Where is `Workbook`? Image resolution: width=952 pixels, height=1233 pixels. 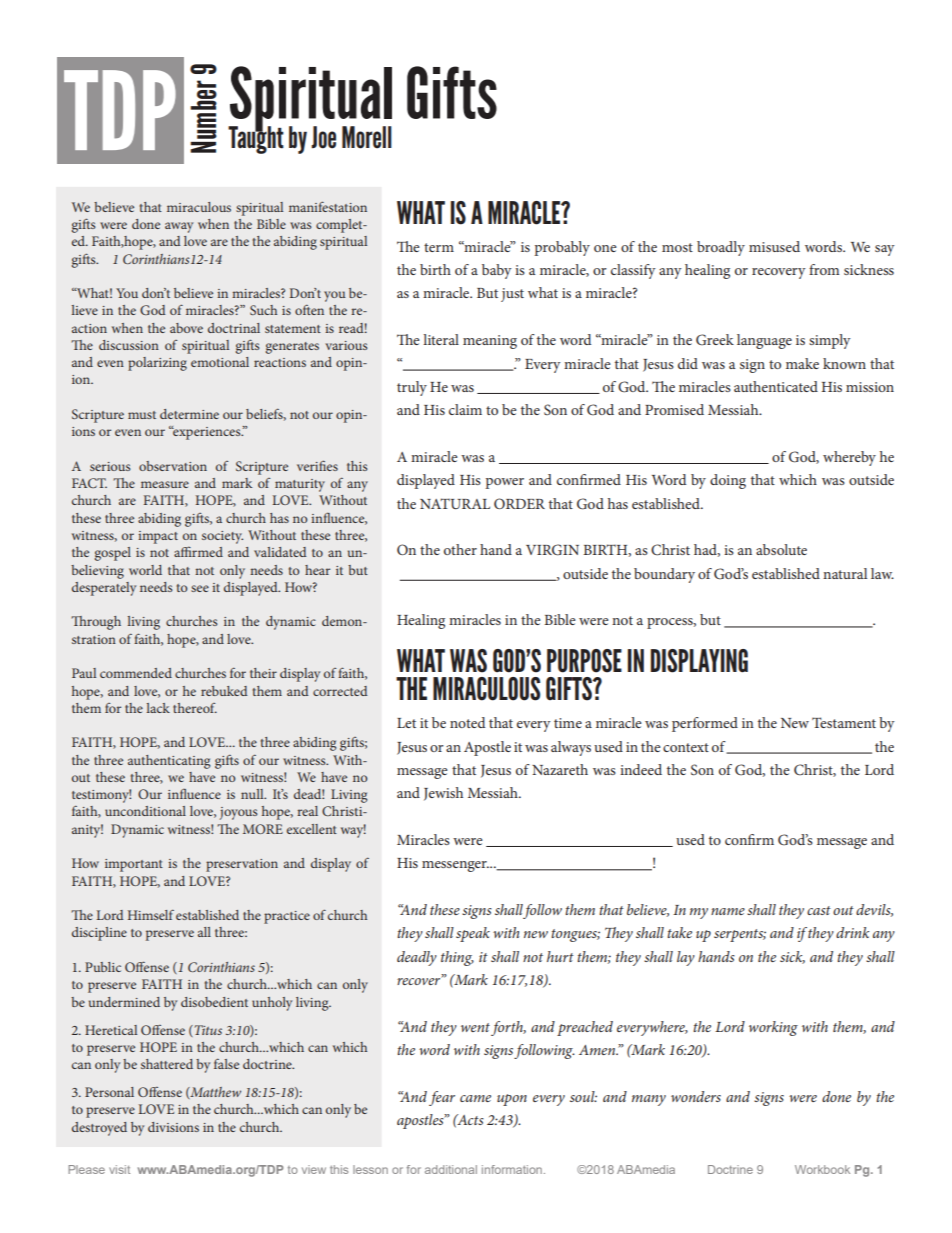
Workbook is located at coordinates (822, 1169).
